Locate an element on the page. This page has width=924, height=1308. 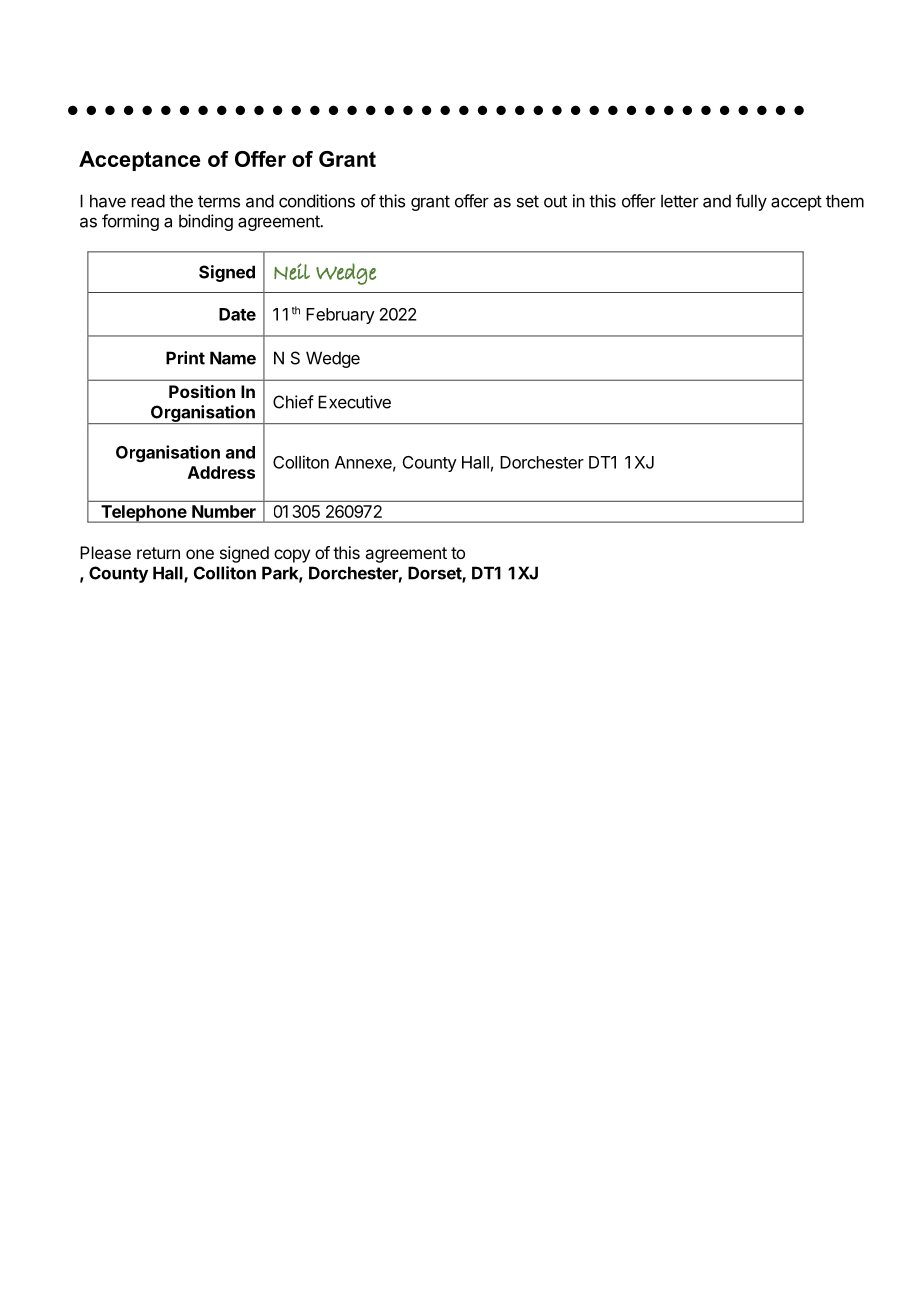
fully is located at coordinates (751, 202).
